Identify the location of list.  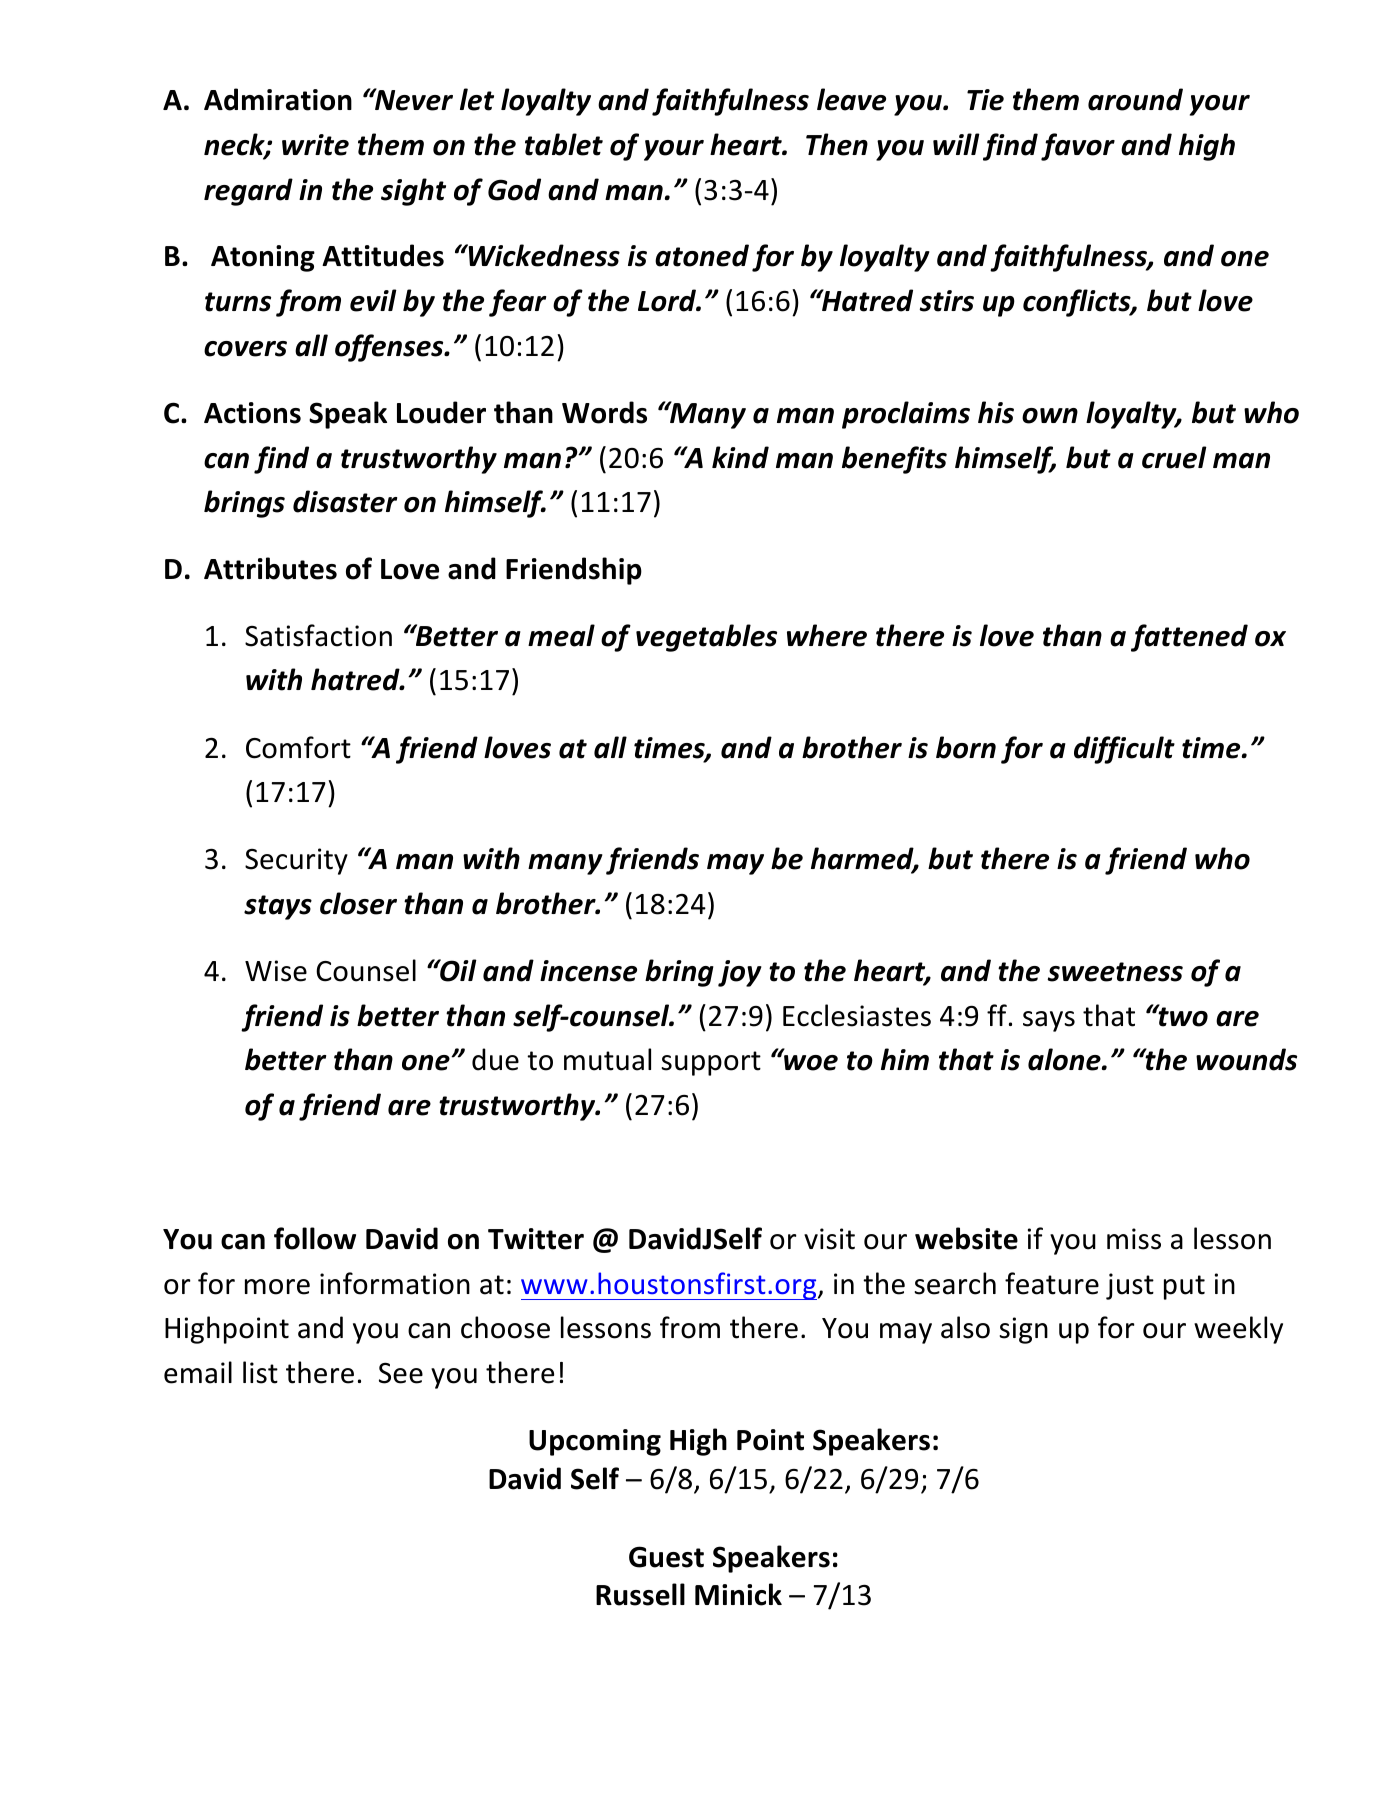
(260, 1372).
